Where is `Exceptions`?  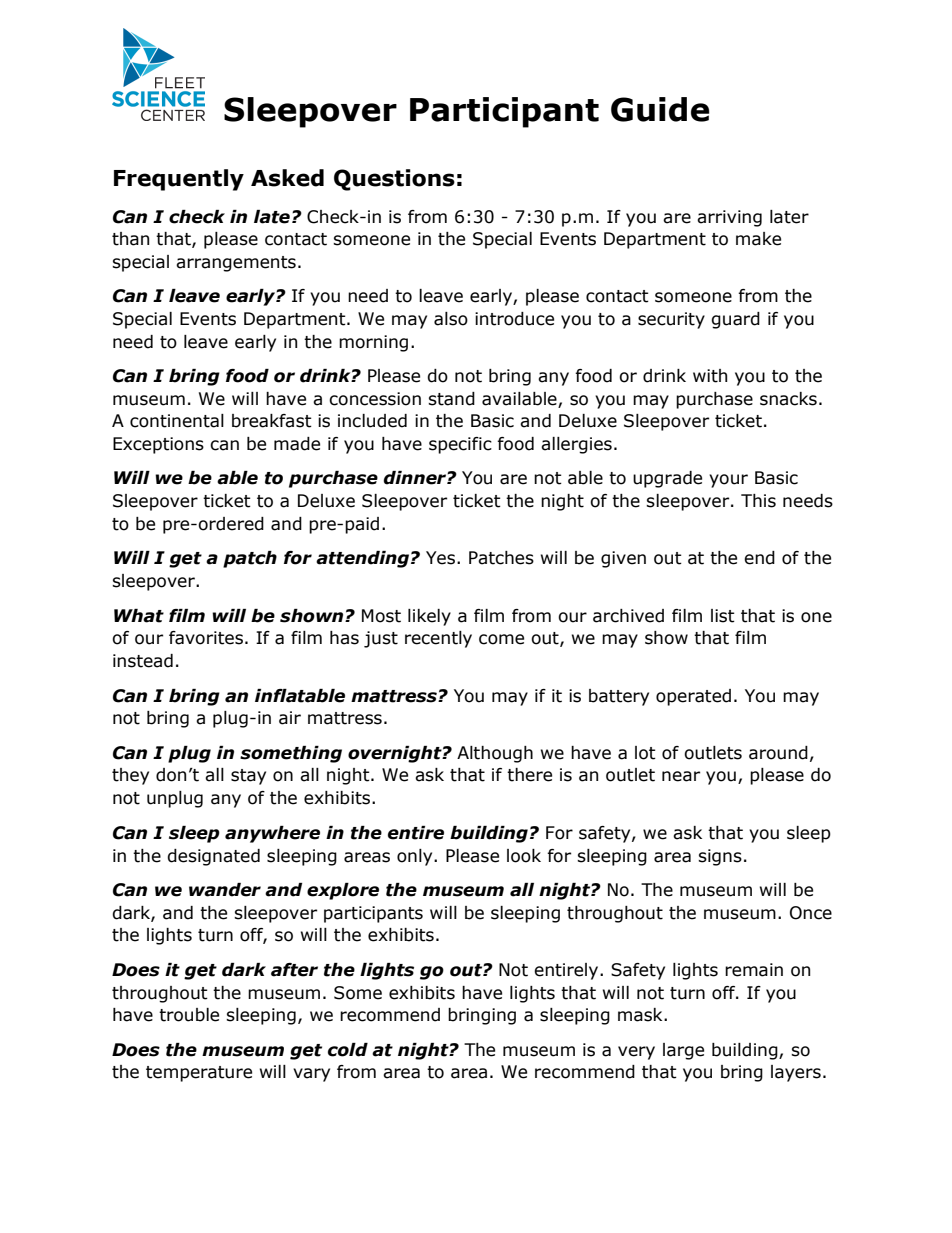
Exceptions is located at coordinates (158, 445).
